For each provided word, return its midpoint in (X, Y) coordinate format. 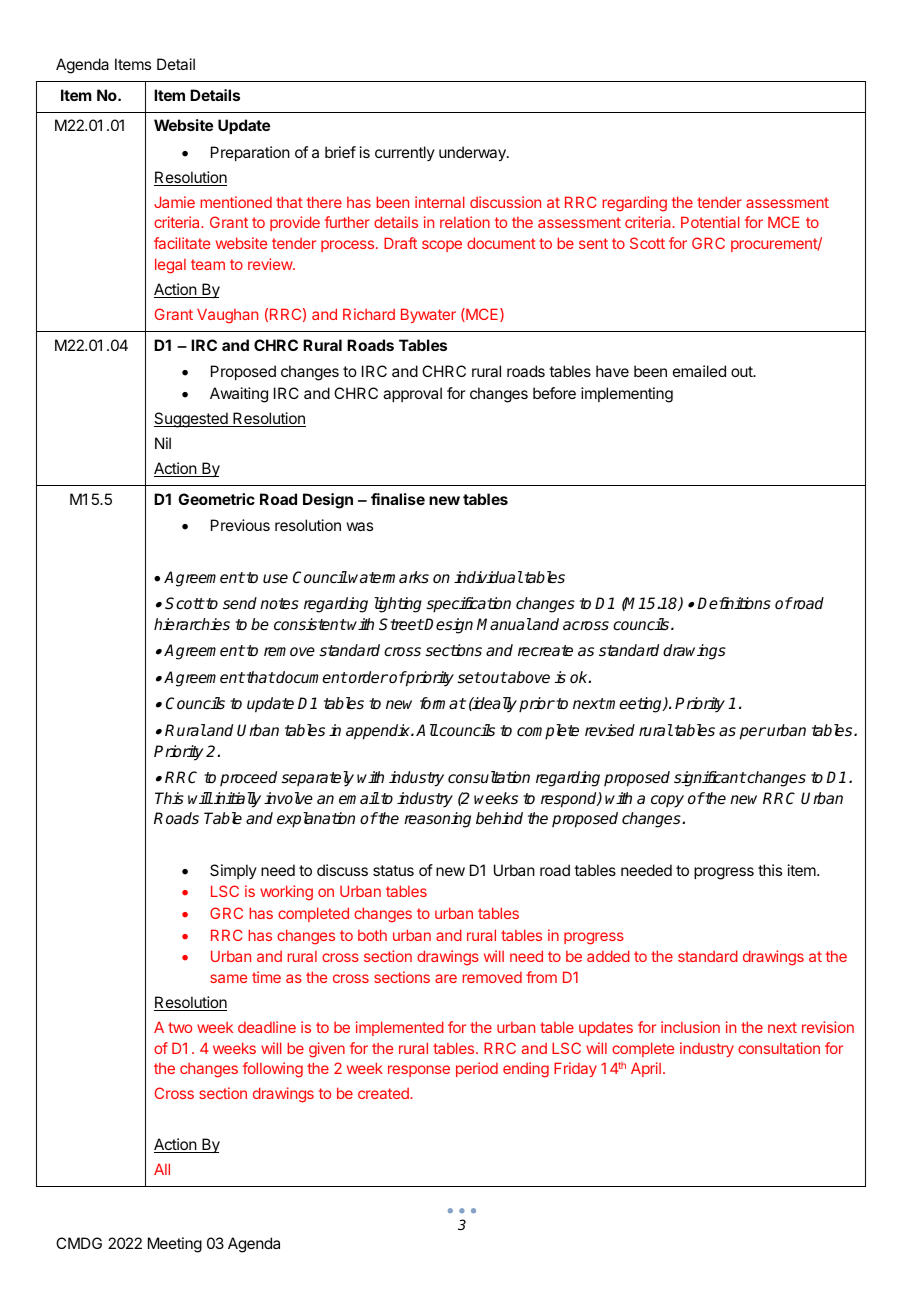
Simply (233, 871)
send (240, 603)
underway (473, 154)
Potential (710, 222)
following (273, 1070)
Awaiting (239, 395)
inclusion (690, 1027)
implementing (627, 395)
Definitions (734, 603)
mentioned (236, 202)
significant (710, 779)
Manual (504, 624)
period (477, 1069)
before (554, 393)
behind (499, 818)
